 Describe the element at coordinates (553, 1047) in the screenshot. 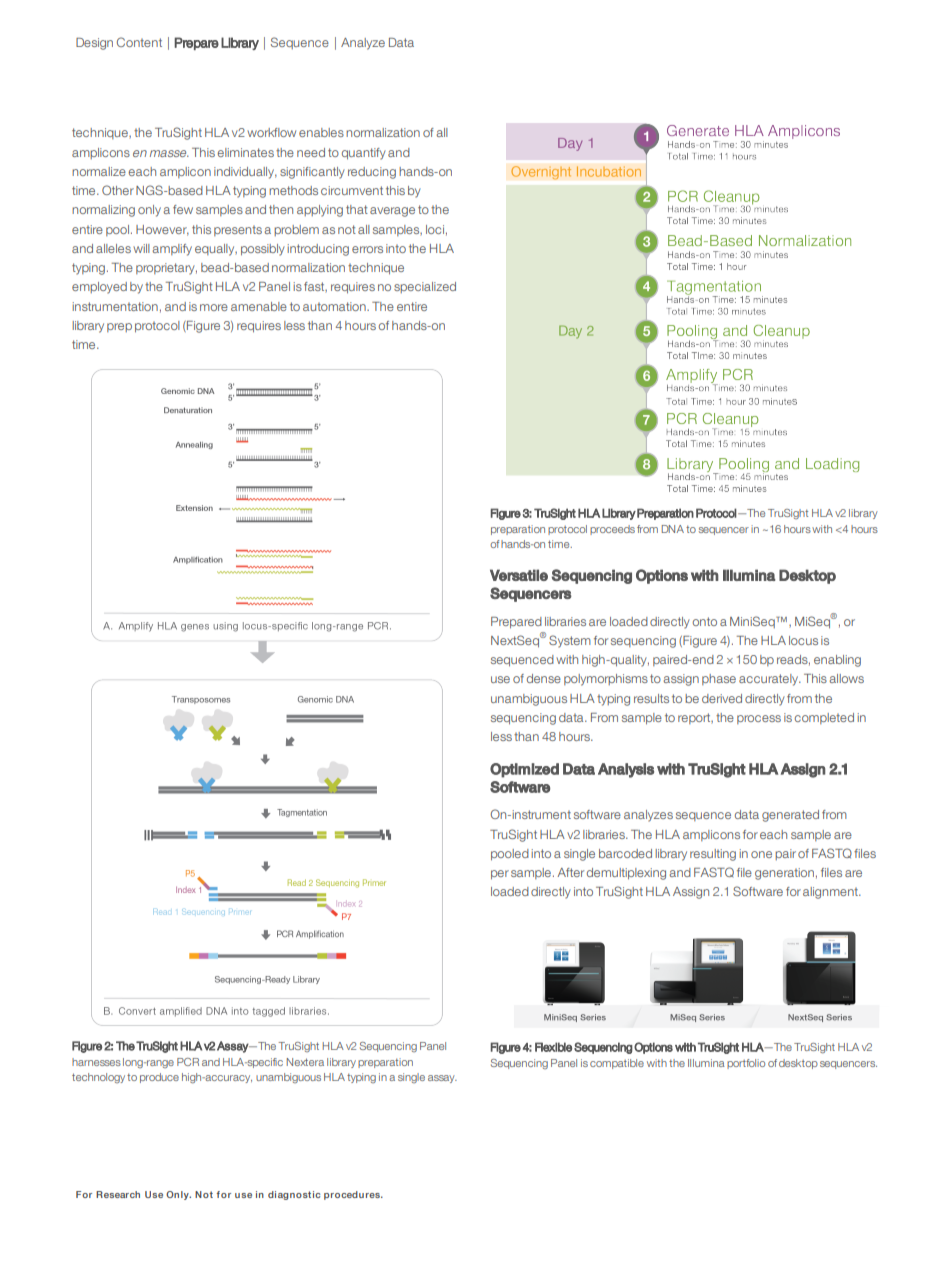

I see `Flexible` at that location.
